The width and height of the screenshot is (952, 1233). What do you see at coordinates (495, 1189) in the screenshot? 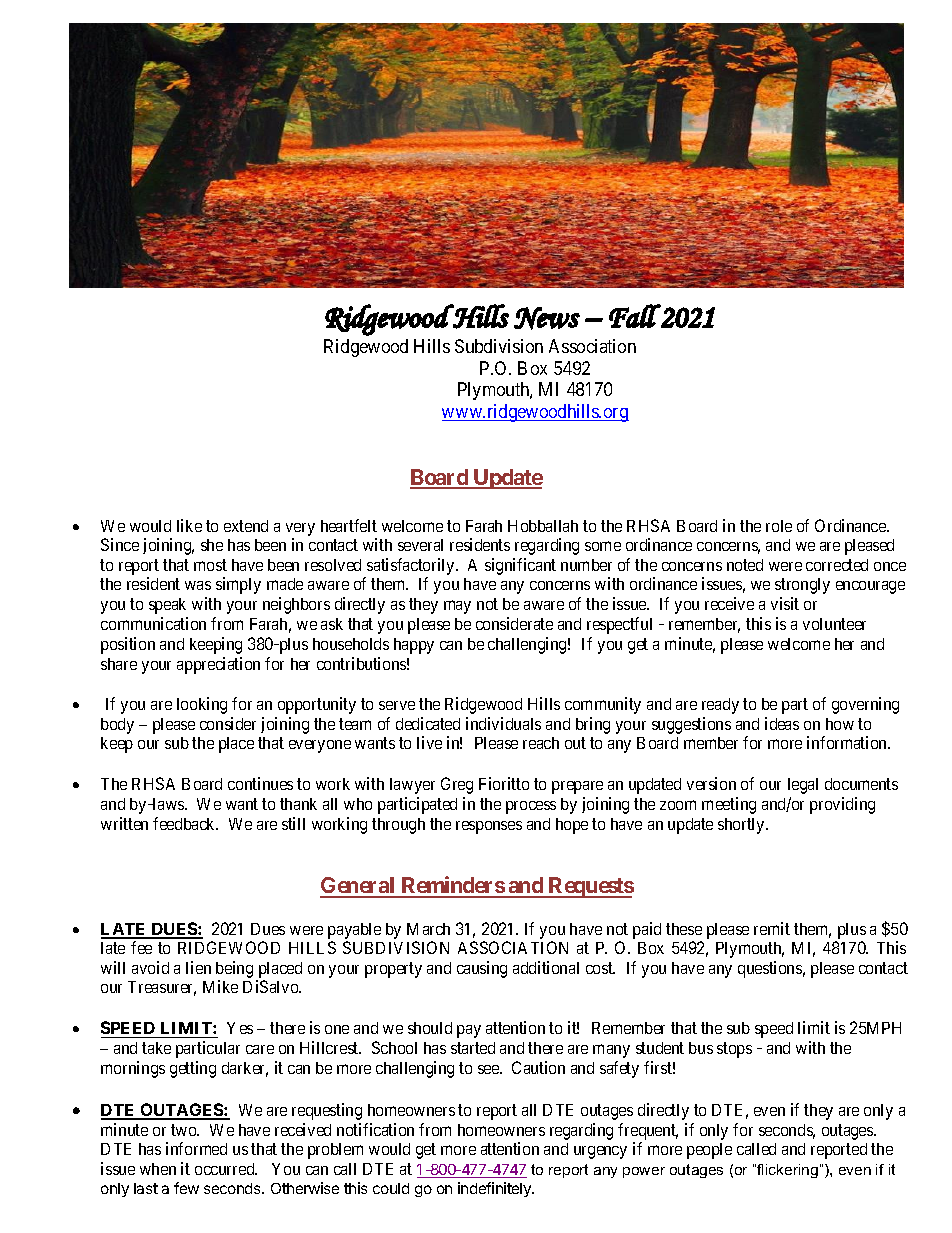
I see `indefinitely` at bounding box center [495, 1189].
